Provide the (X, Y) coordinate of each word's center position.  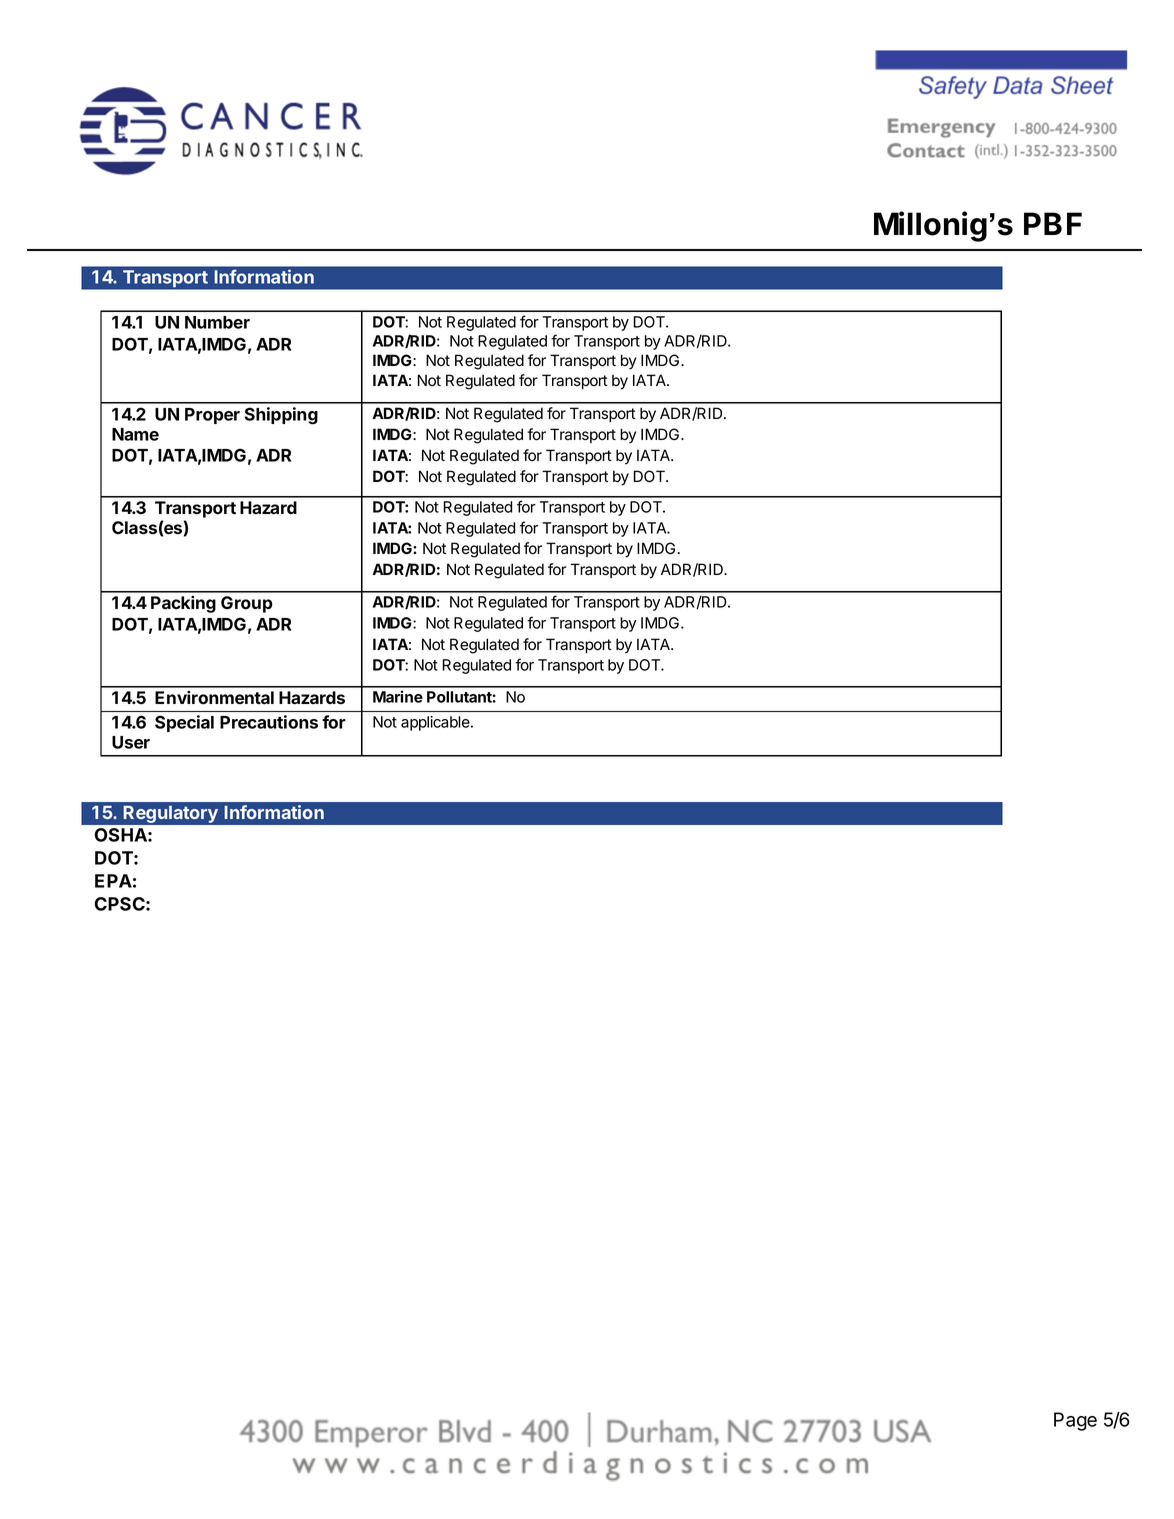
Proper (212, 416)
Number (217, 322)
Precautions (269, 722)
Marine (398, 696)
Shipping (281, 416)
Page (1075, 1421)
